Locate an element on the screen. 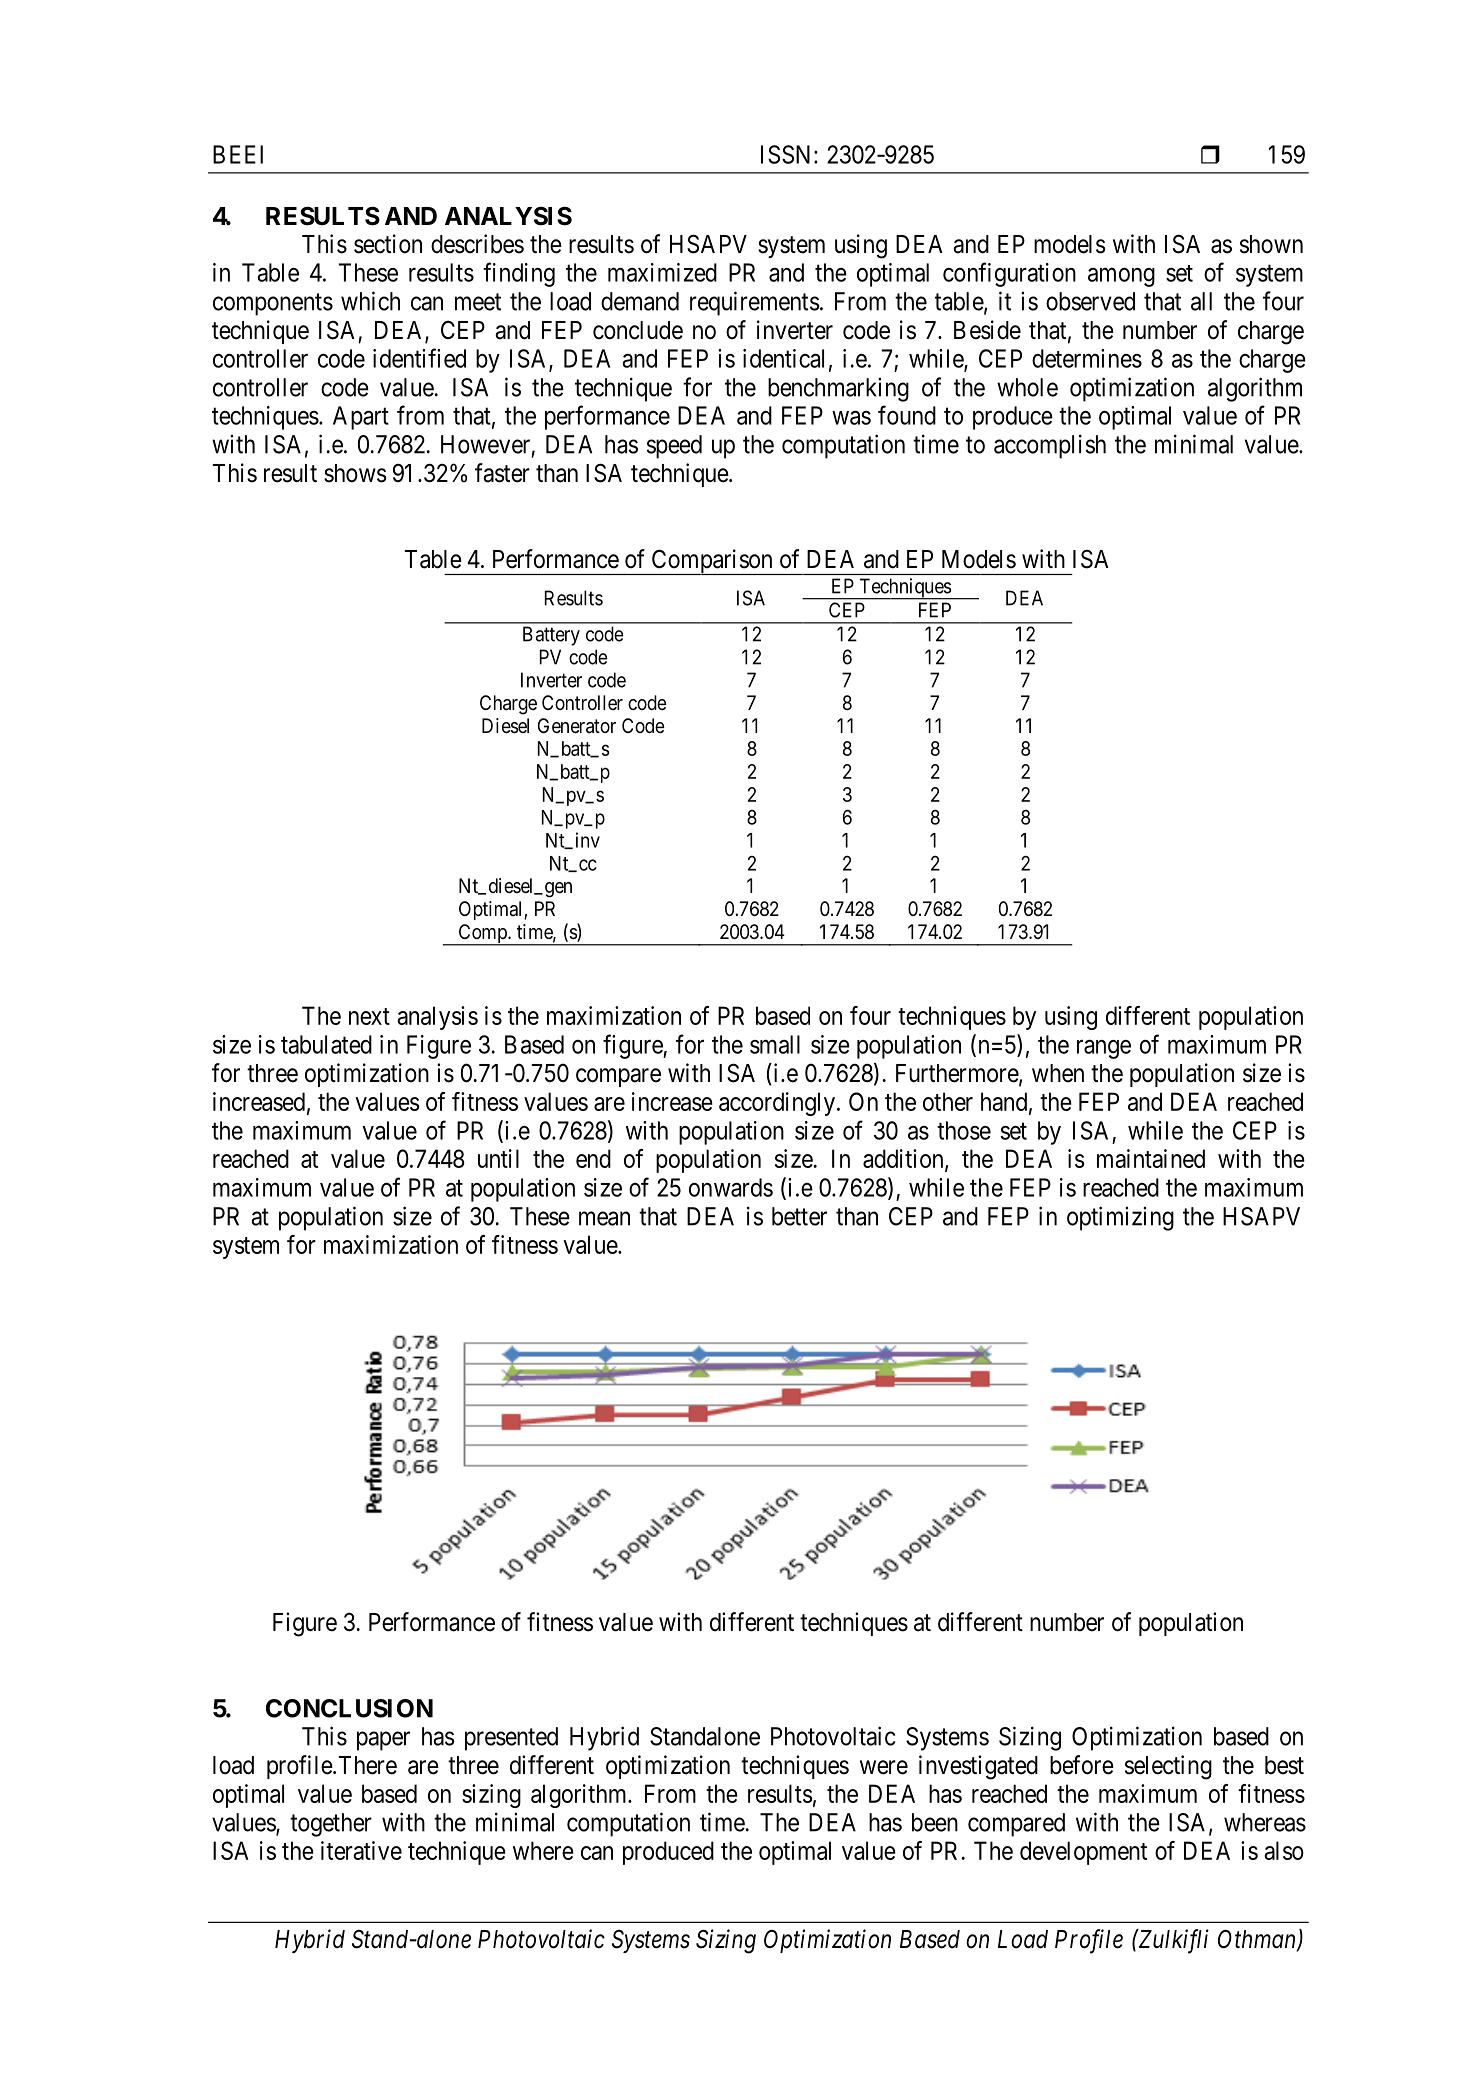 This screenshot has width=1481, height=2095. paper is located at coordinates (383, 1741).
